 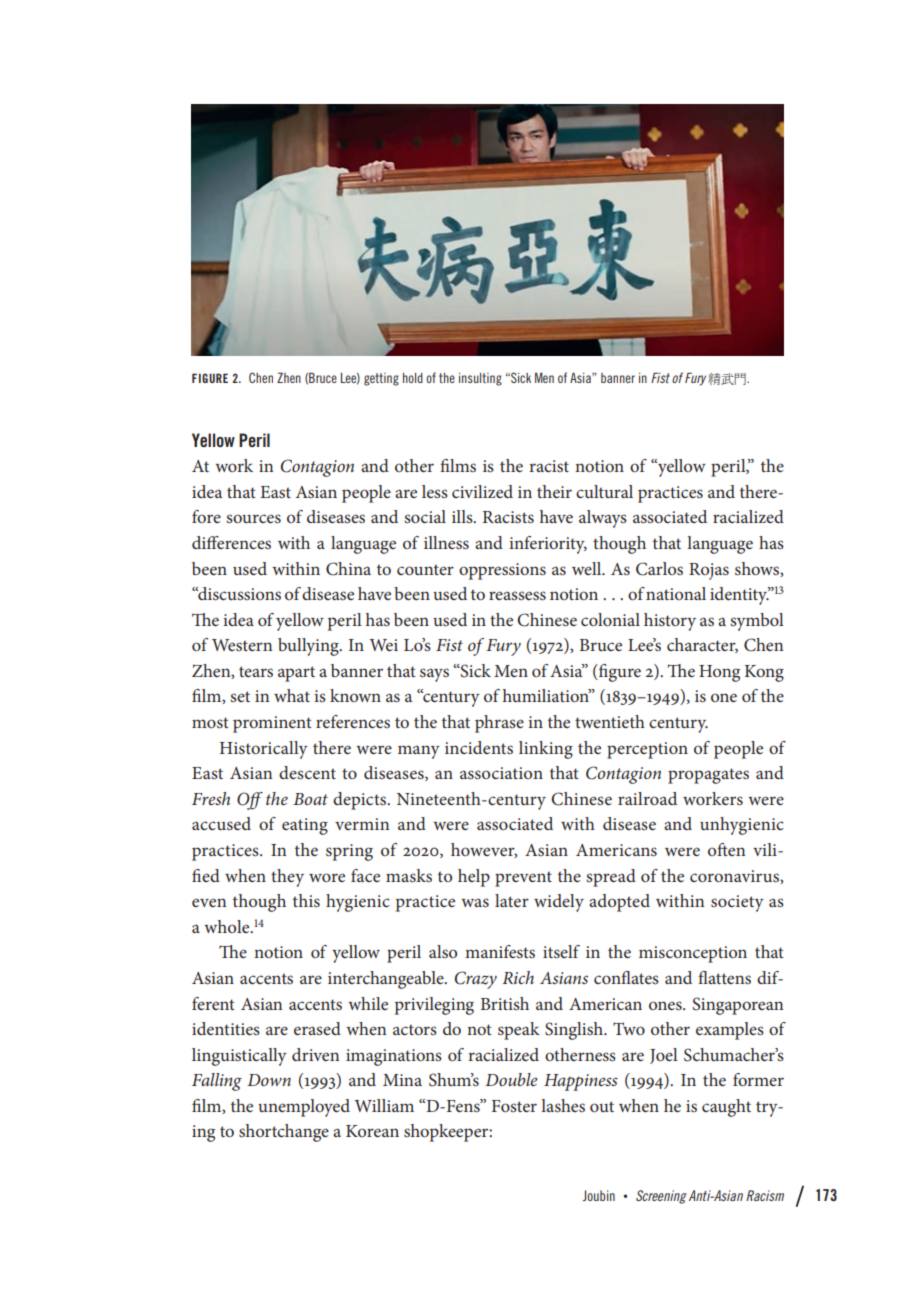 I want to click on reassess, so click(x=517, y=595).
